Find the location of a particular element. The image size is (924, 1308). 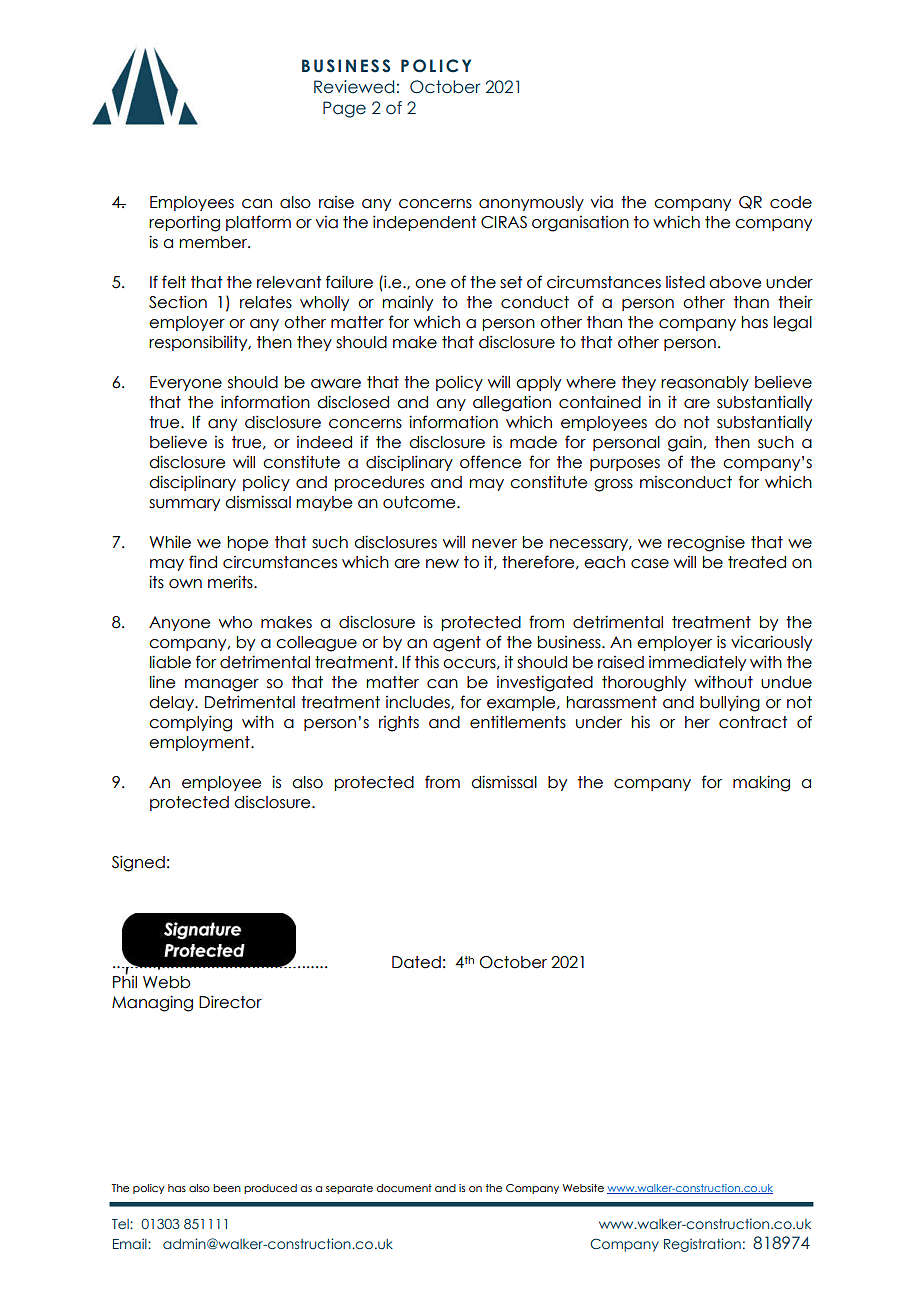

Director is located at coordinates (230, 1002).
